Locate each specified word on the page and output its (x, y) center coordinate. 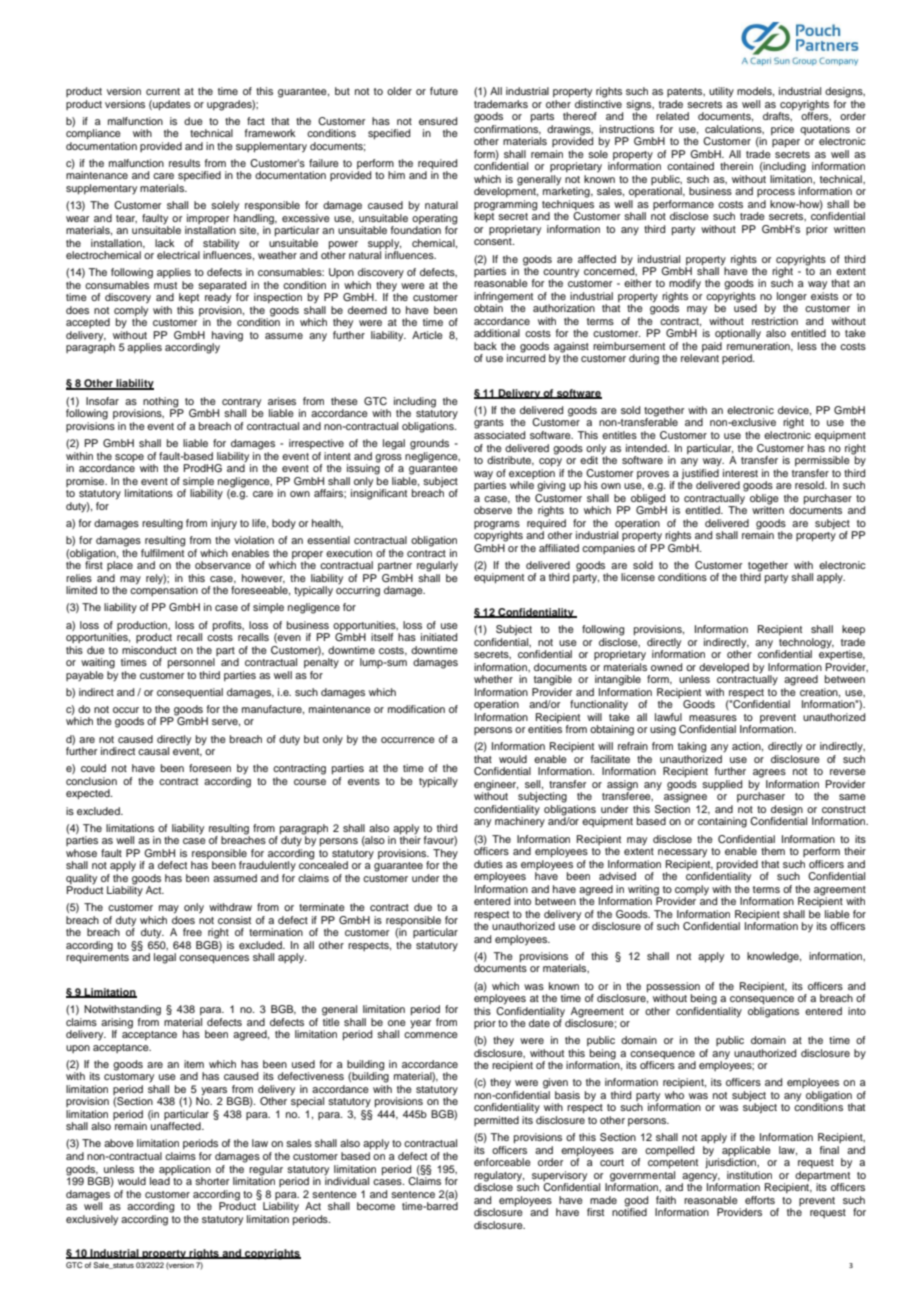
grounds (429, 444)
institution (749, 1175)
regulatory (499, 1177)
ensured (438, 121)
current (163, 91)
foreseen (210, 768)
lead (160, 1181)
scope (129, 458)
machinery (520, 821)
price (782, 130)
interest (740, 473)
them (773, 851)
